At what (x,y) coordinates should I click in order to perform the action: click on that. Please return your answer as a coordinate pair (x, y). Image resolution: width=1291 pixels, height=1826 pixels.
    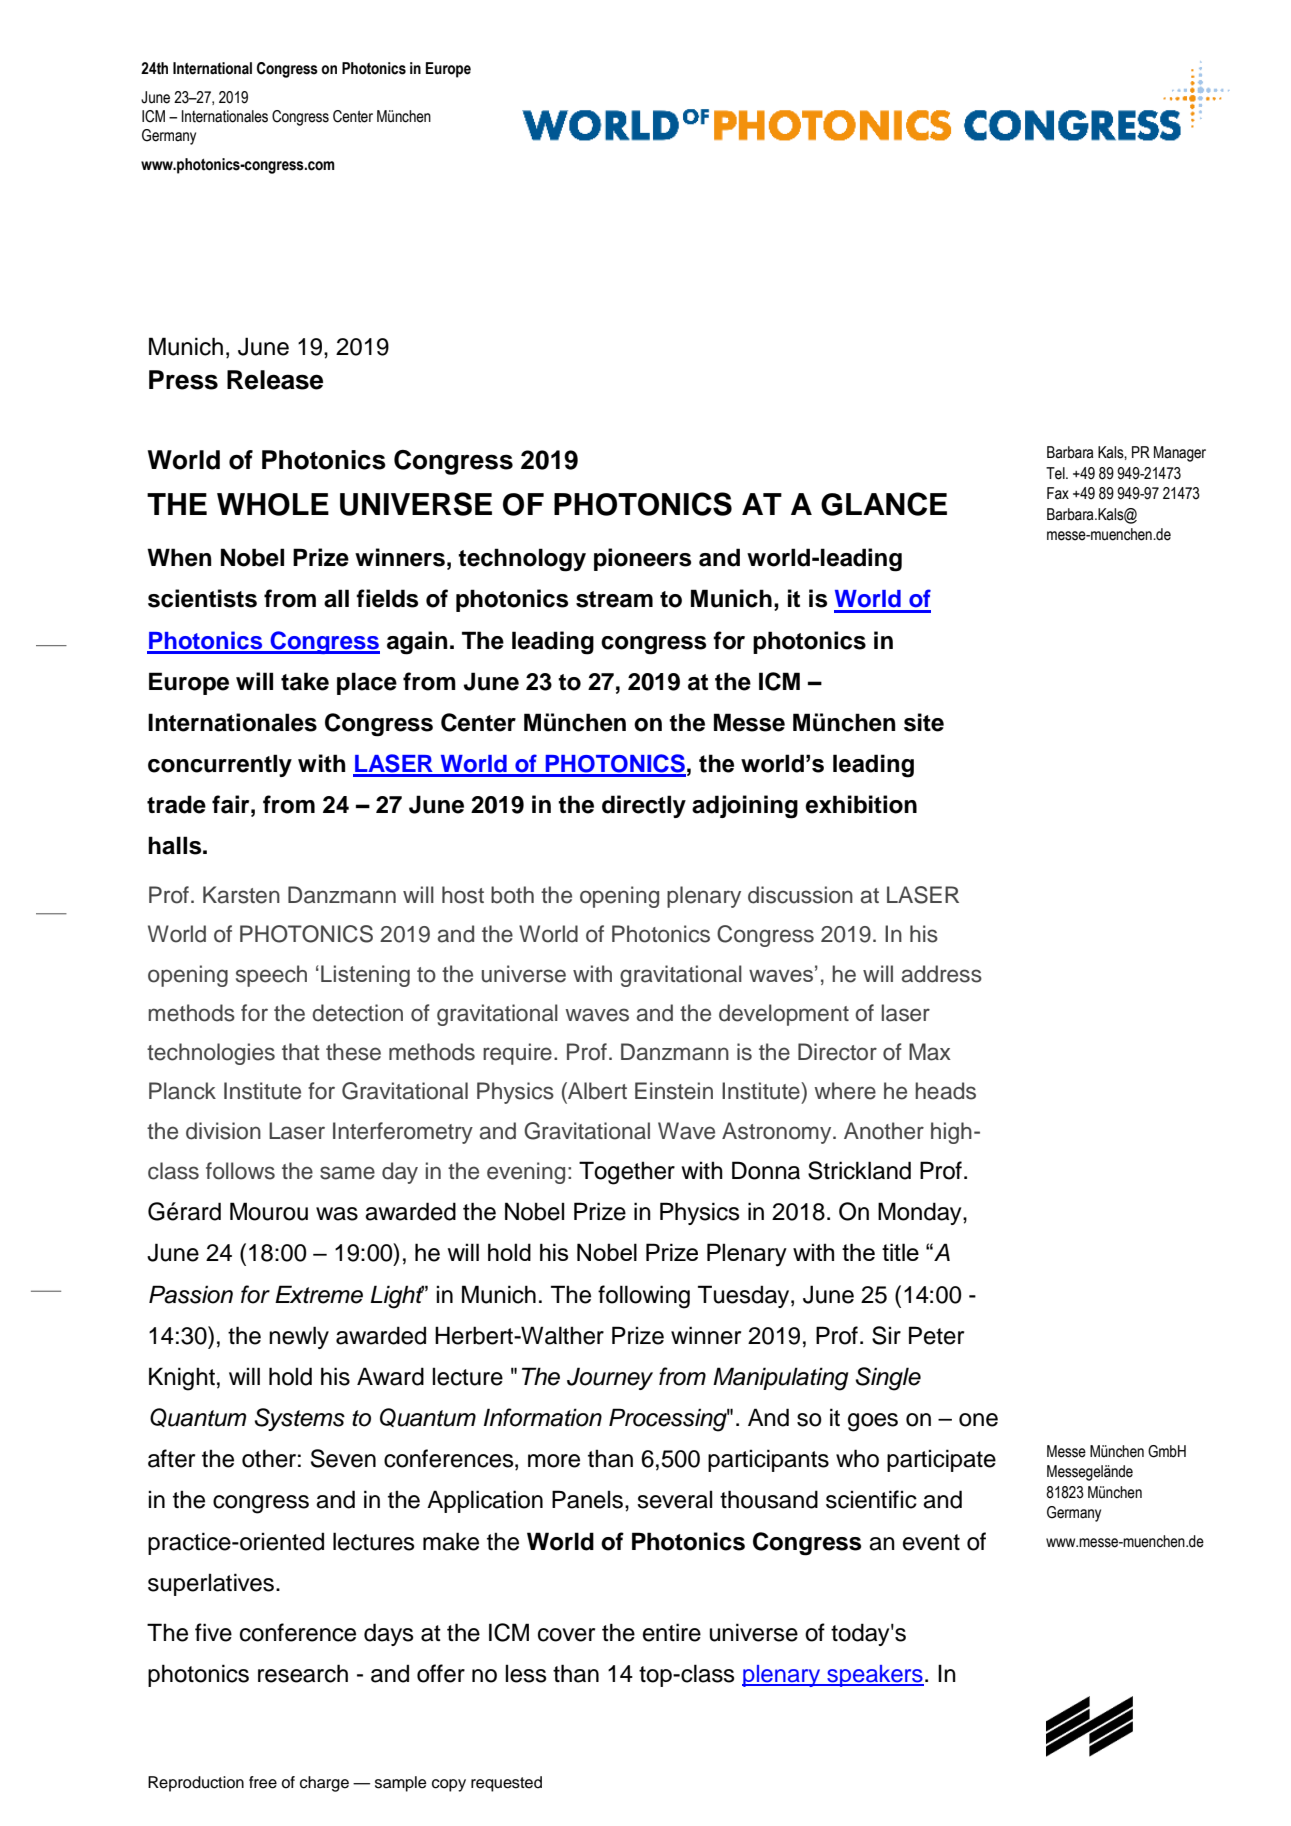
    Looking at the image, I should click on (301, 1052).
